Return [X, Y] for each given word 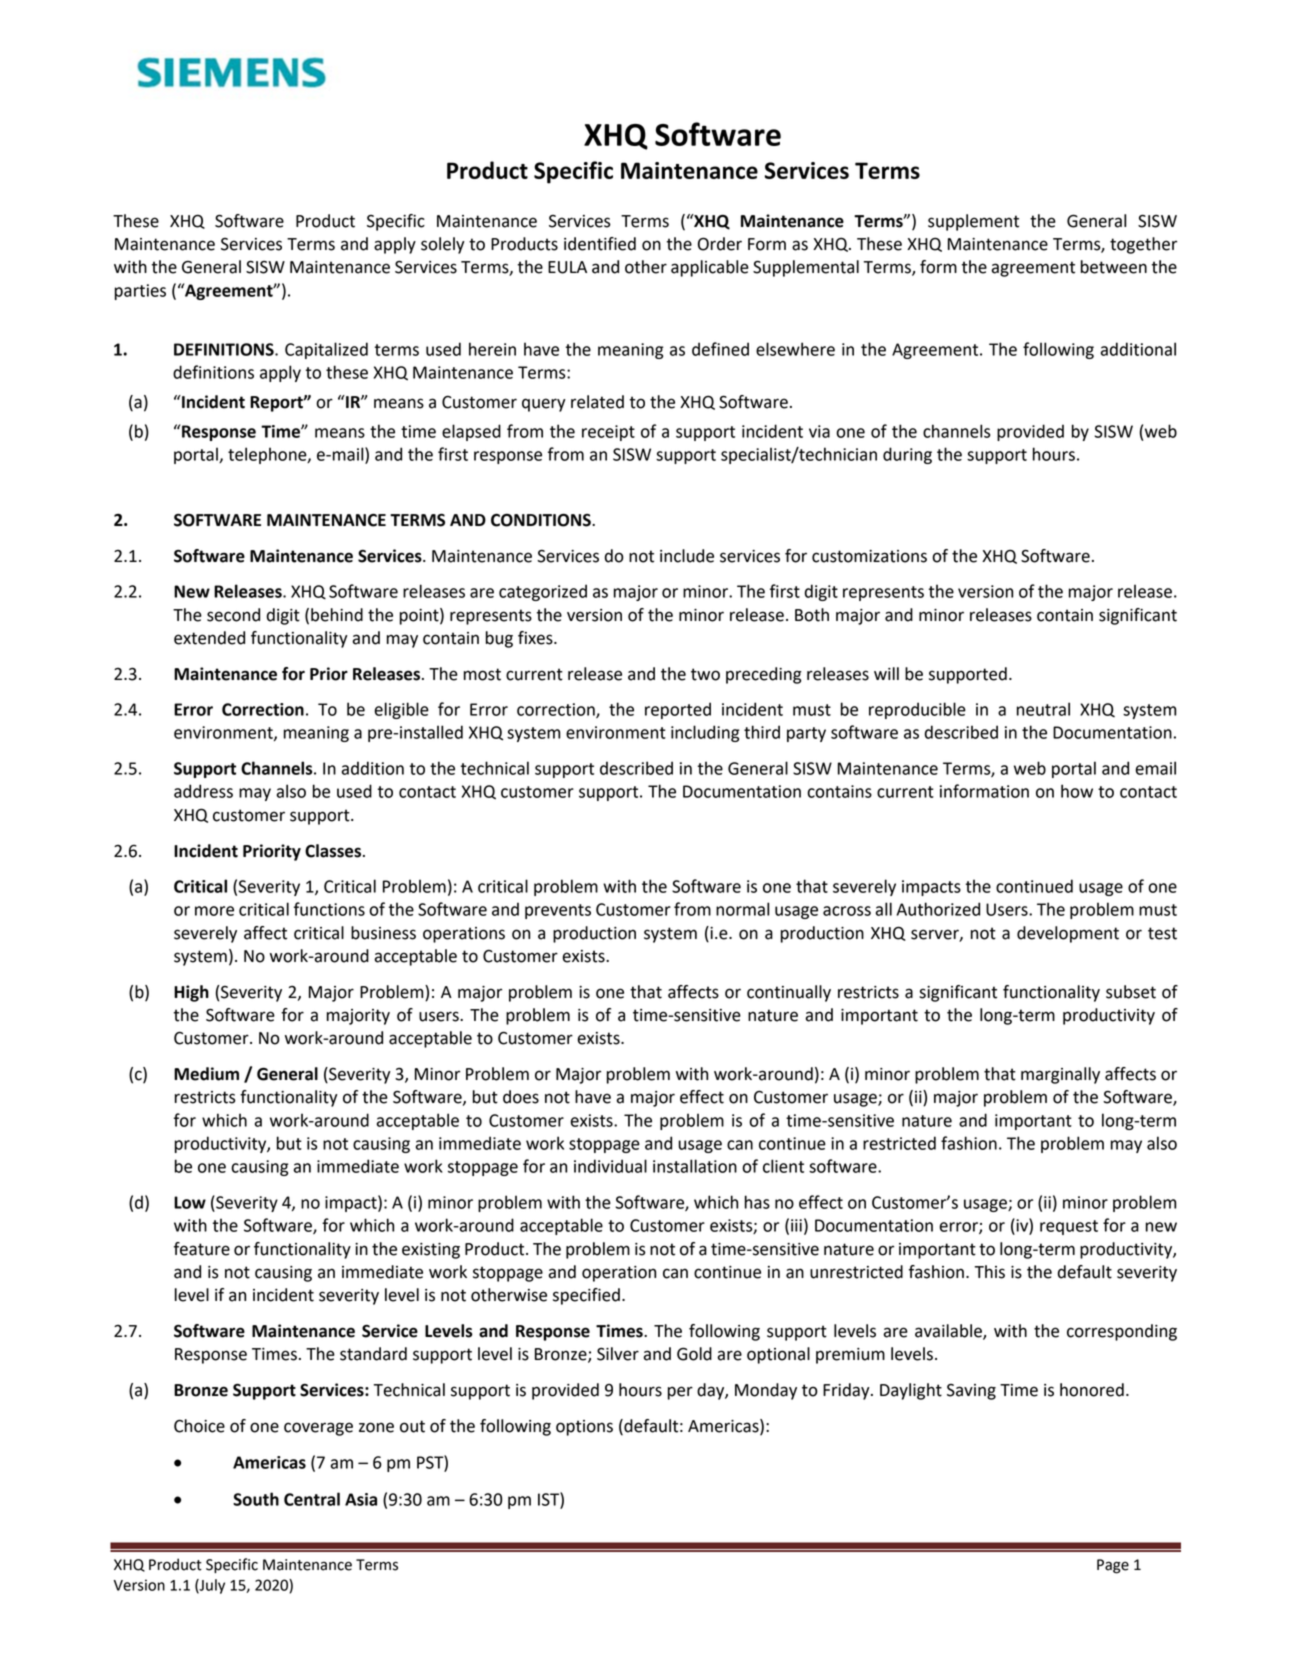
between [1114, 267]
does [521, 1097]
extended [209, 638]
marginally [1060, 1075]
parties [140, 292]
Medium [206, 1074]
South [256, 1499]
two [705, 674]
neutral [1043, 709]
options [584, 1428]
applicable [710, 268]
